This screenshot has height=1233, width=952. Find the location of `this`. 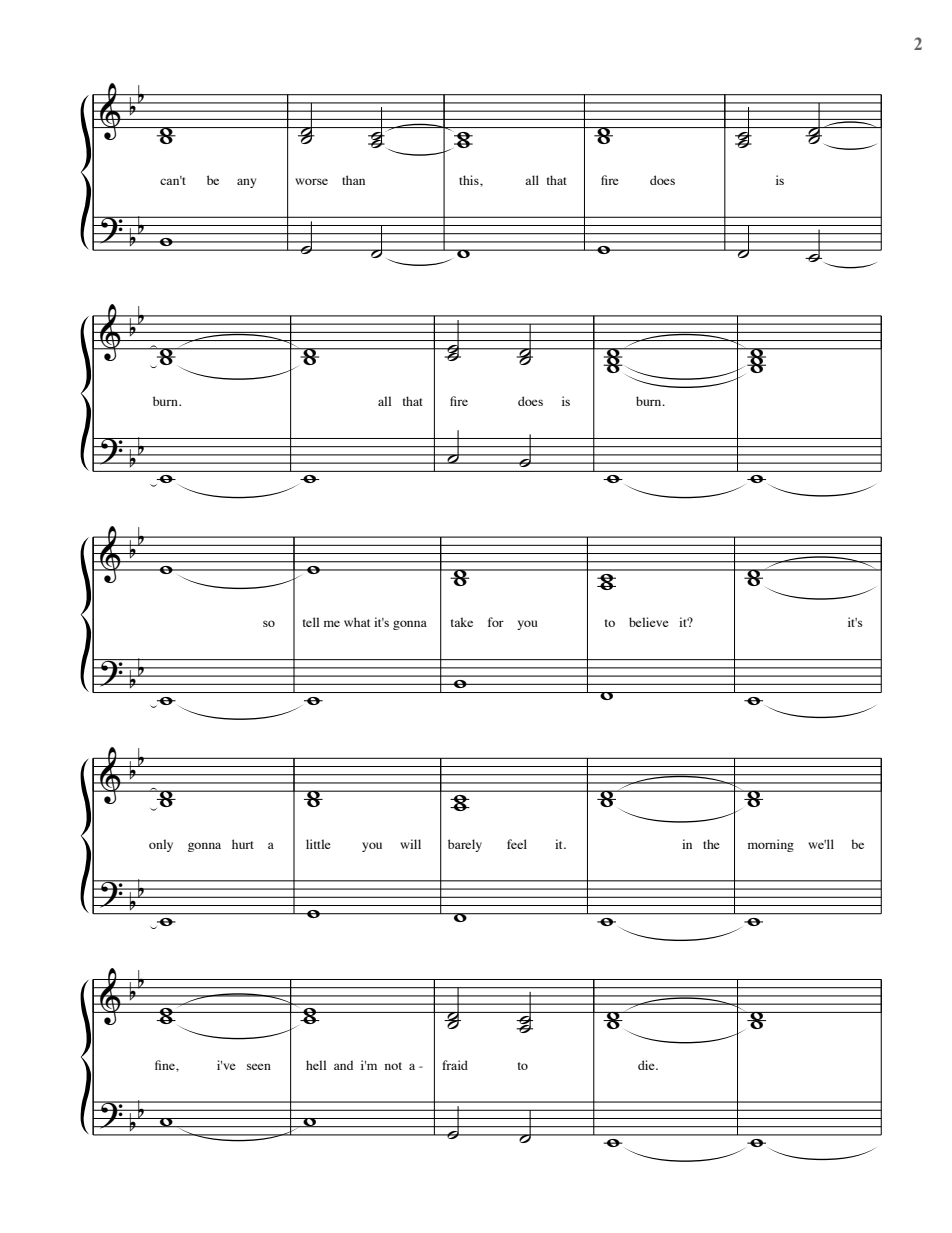

this is located at coordinates (470, 180).
